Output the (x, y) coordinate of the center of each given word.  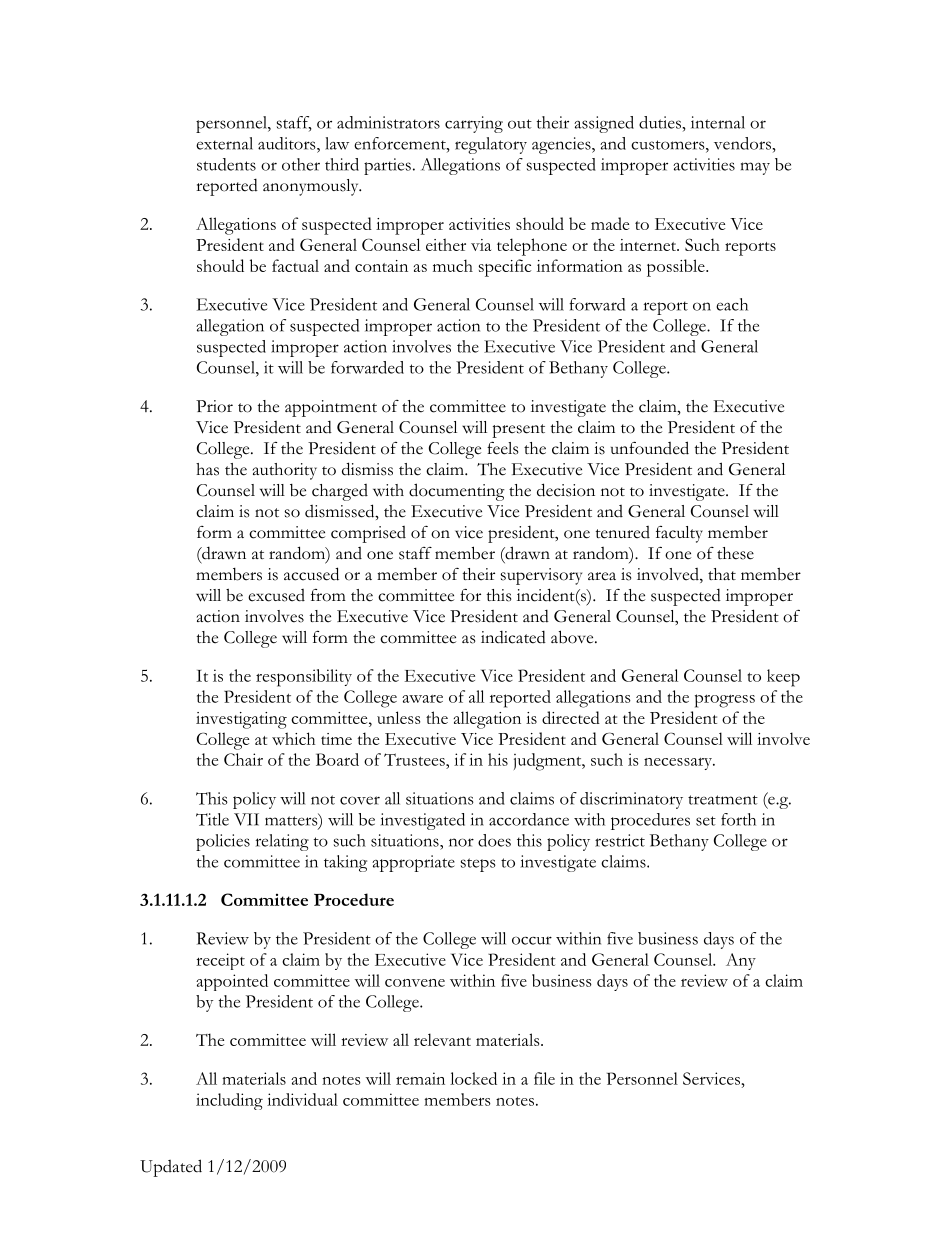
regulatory (491, 145)
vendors (743, 143)
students (226, 164)
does (494, 840)
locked (473, 1078)
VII (246, 819)
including (229, 1101)
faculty (679, 534)
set (706, 821)
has (207, 469)
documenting (457, 492)
